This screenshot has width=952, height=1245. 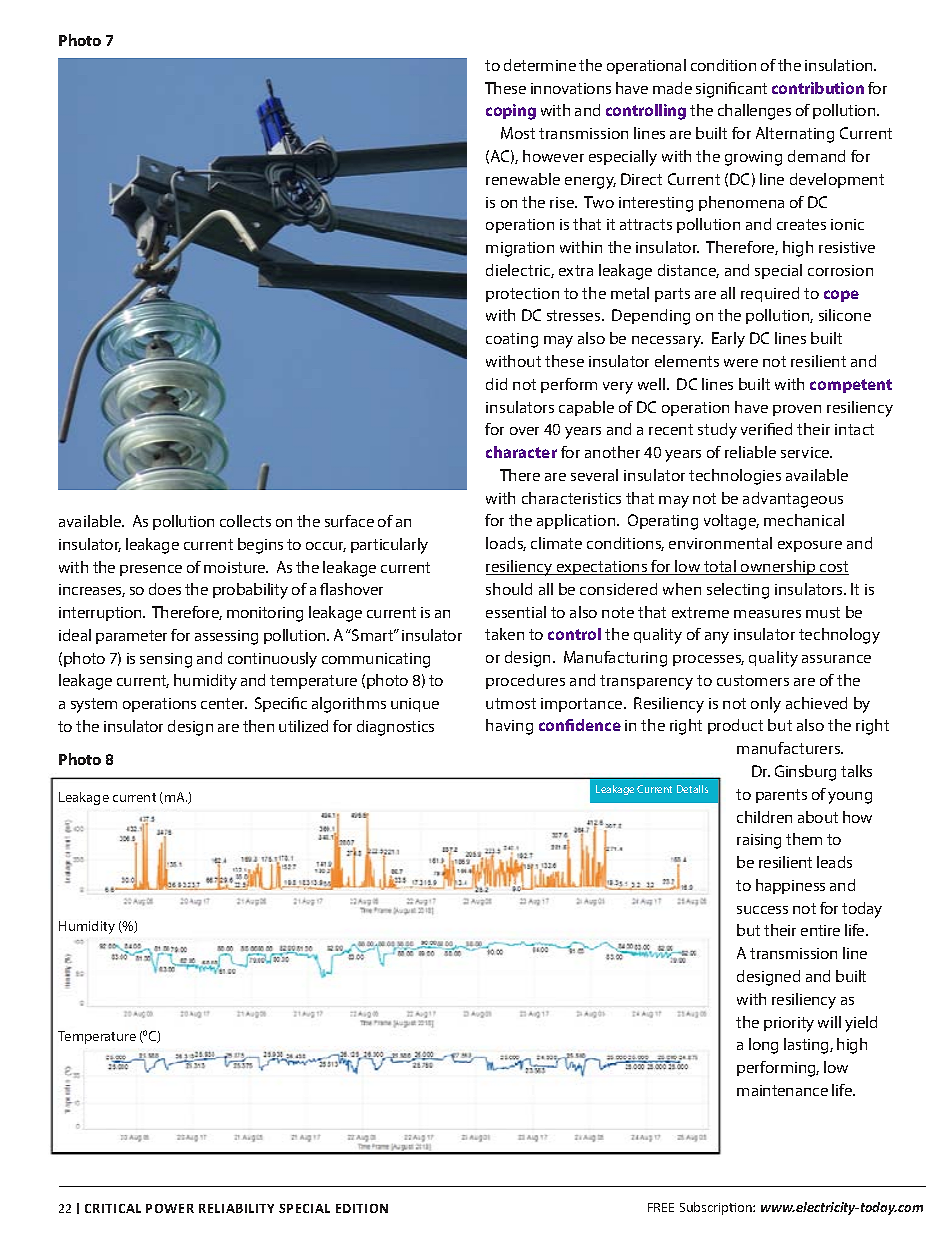 What do you see at coordinates (362, 1208) in the screenshot?
I see `EDITION` at bounding box center [362, 1208].
